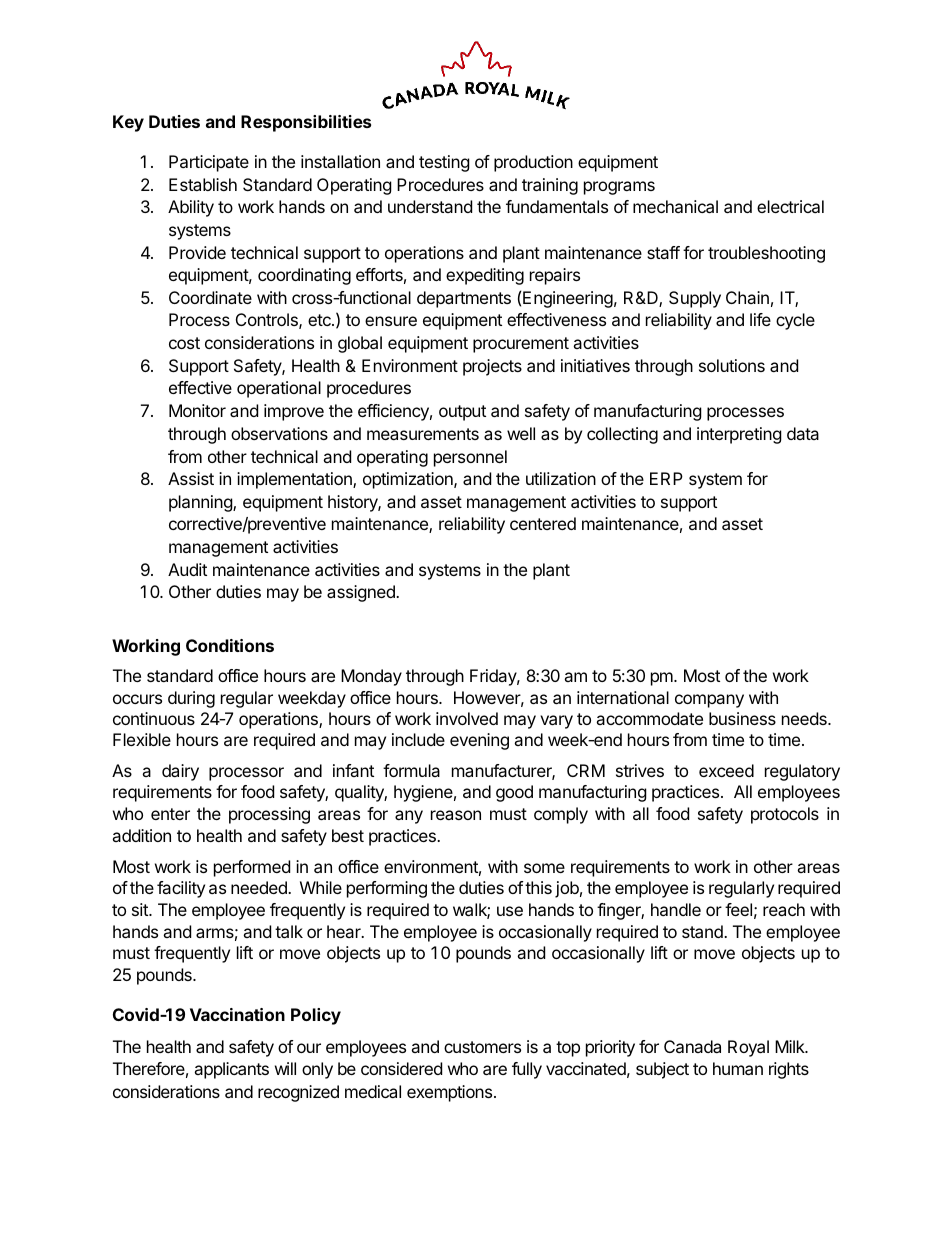 The height and width of the page is (1233, 952). What do you see at coordinates (230, 645) in the page?
I see `Conditions` at bounding box center [230, 645].
